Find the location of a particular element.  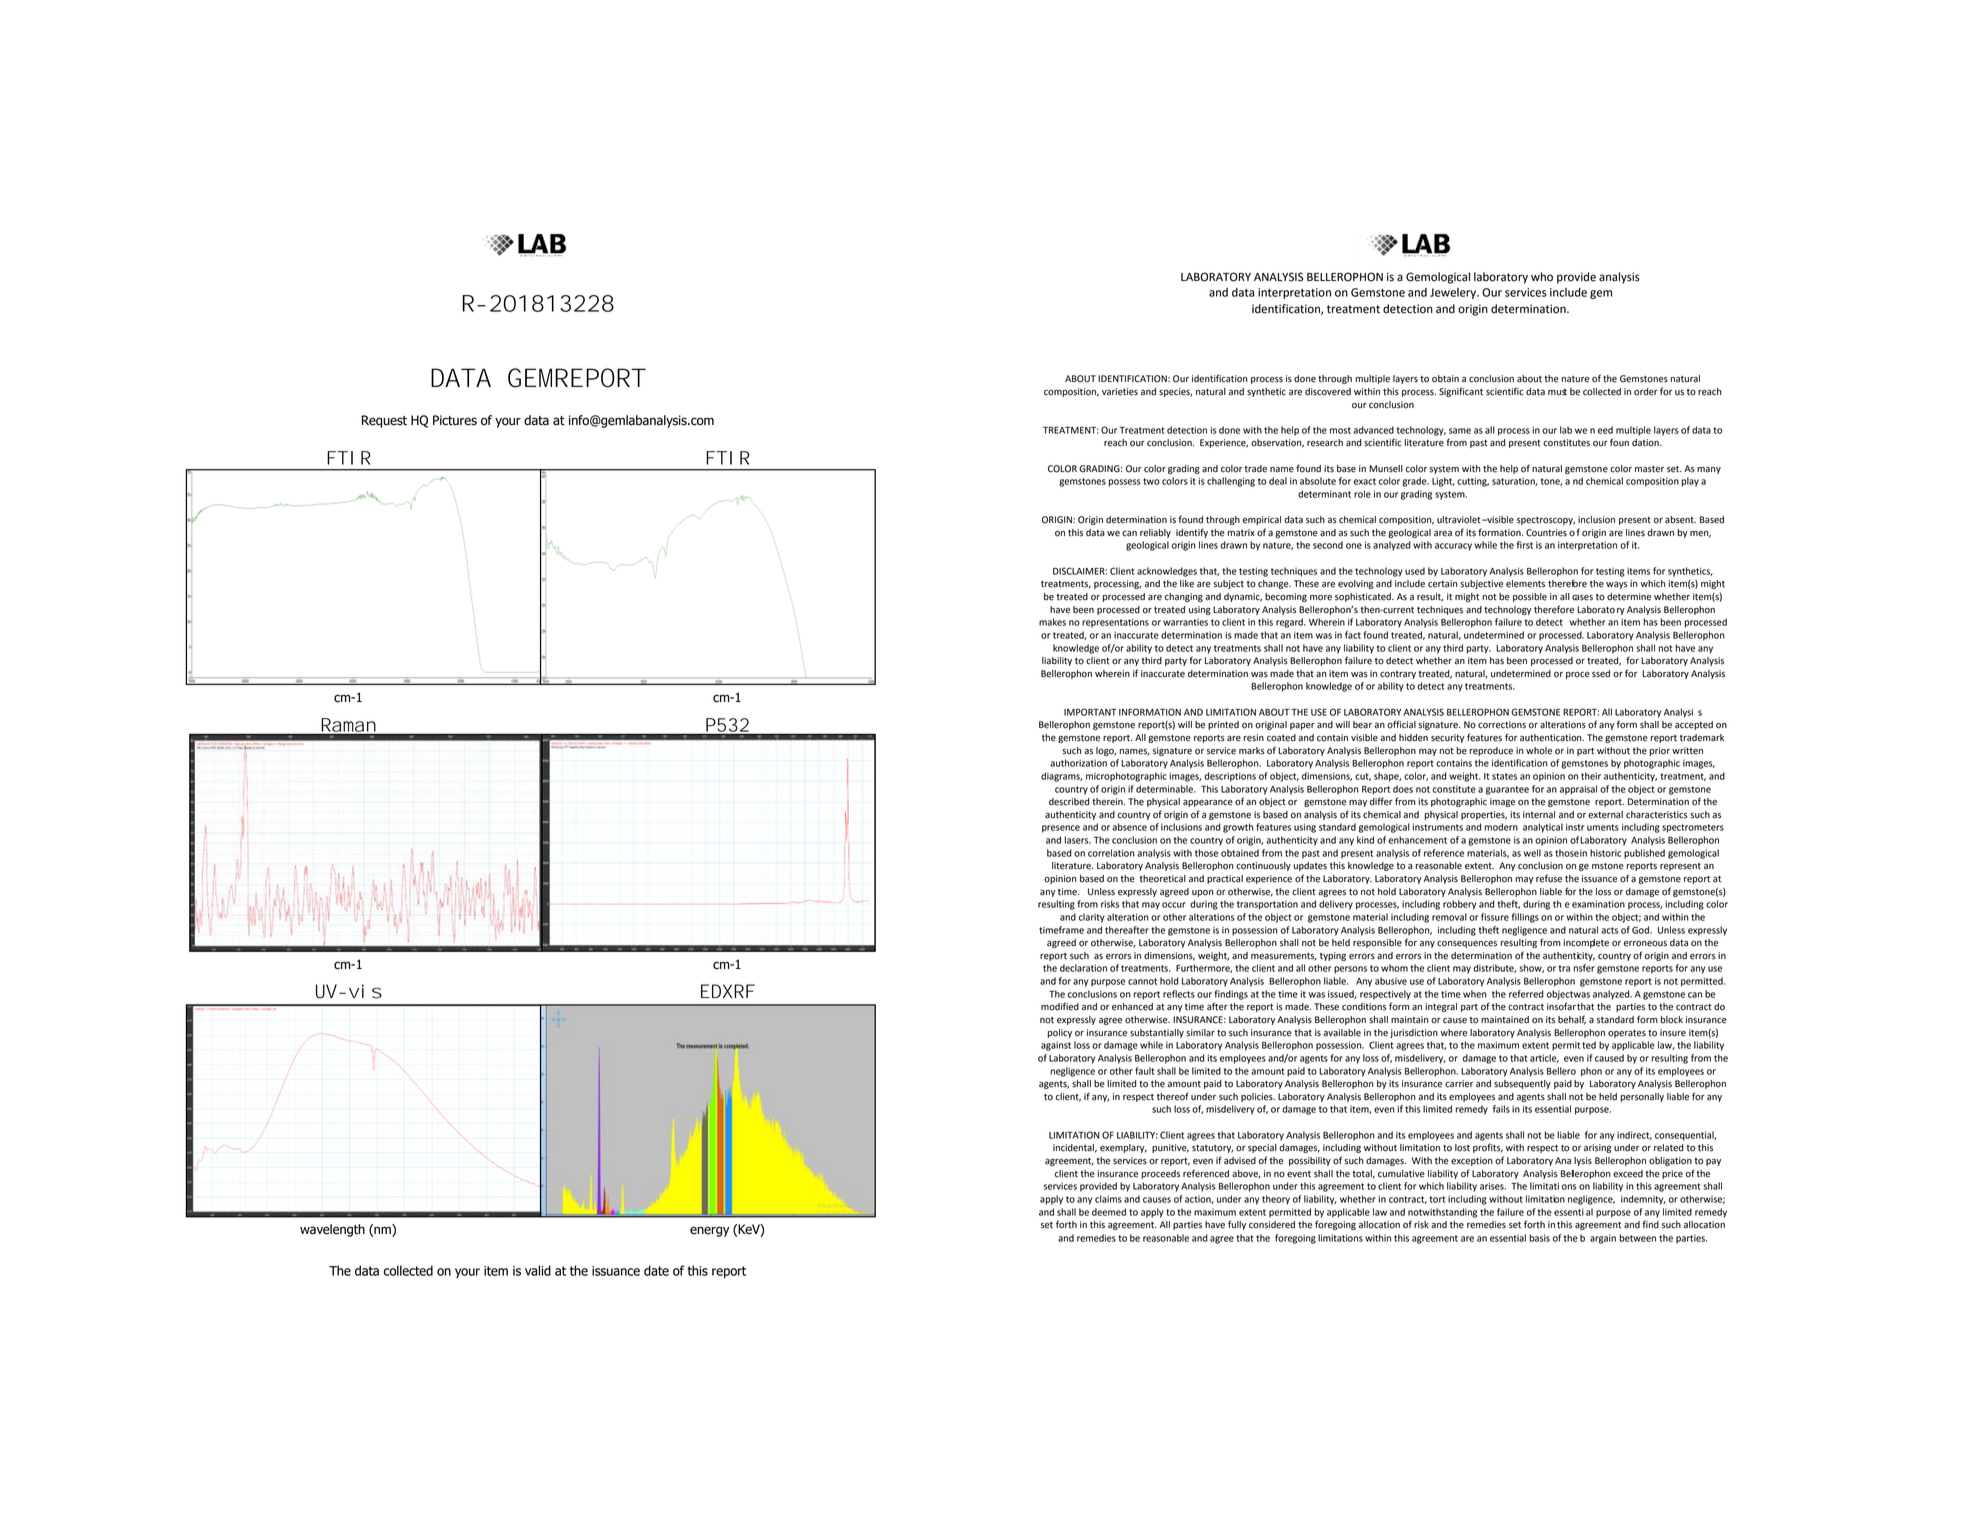

Jewelery is located at coordinates (1454, 293).
